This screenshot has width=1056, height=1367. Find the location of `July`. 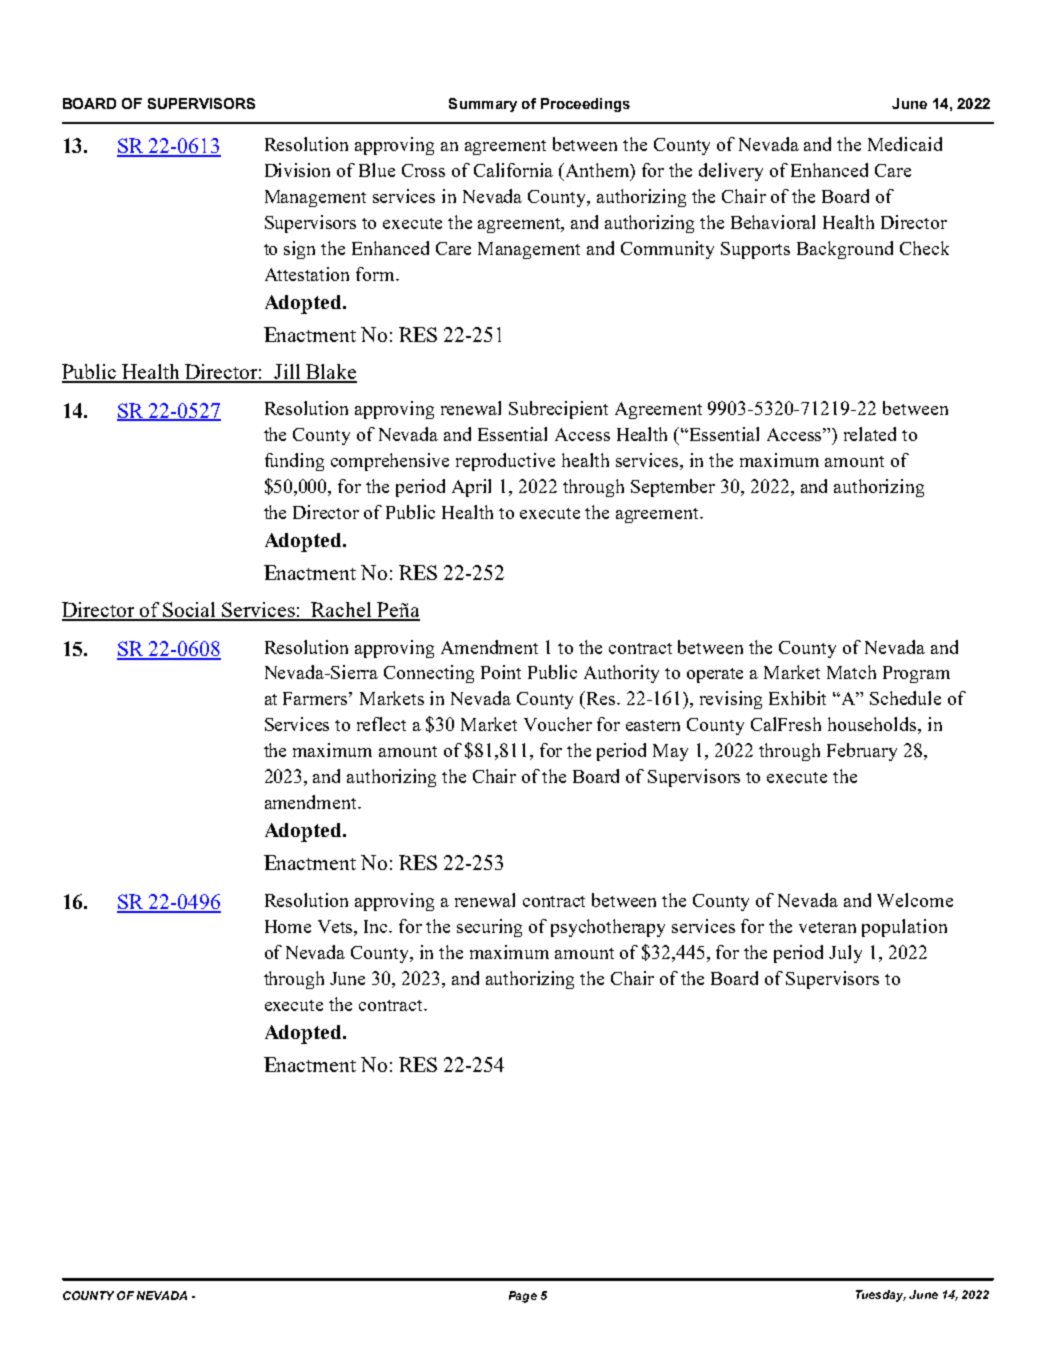

July is located at coordinates (845, 954).
